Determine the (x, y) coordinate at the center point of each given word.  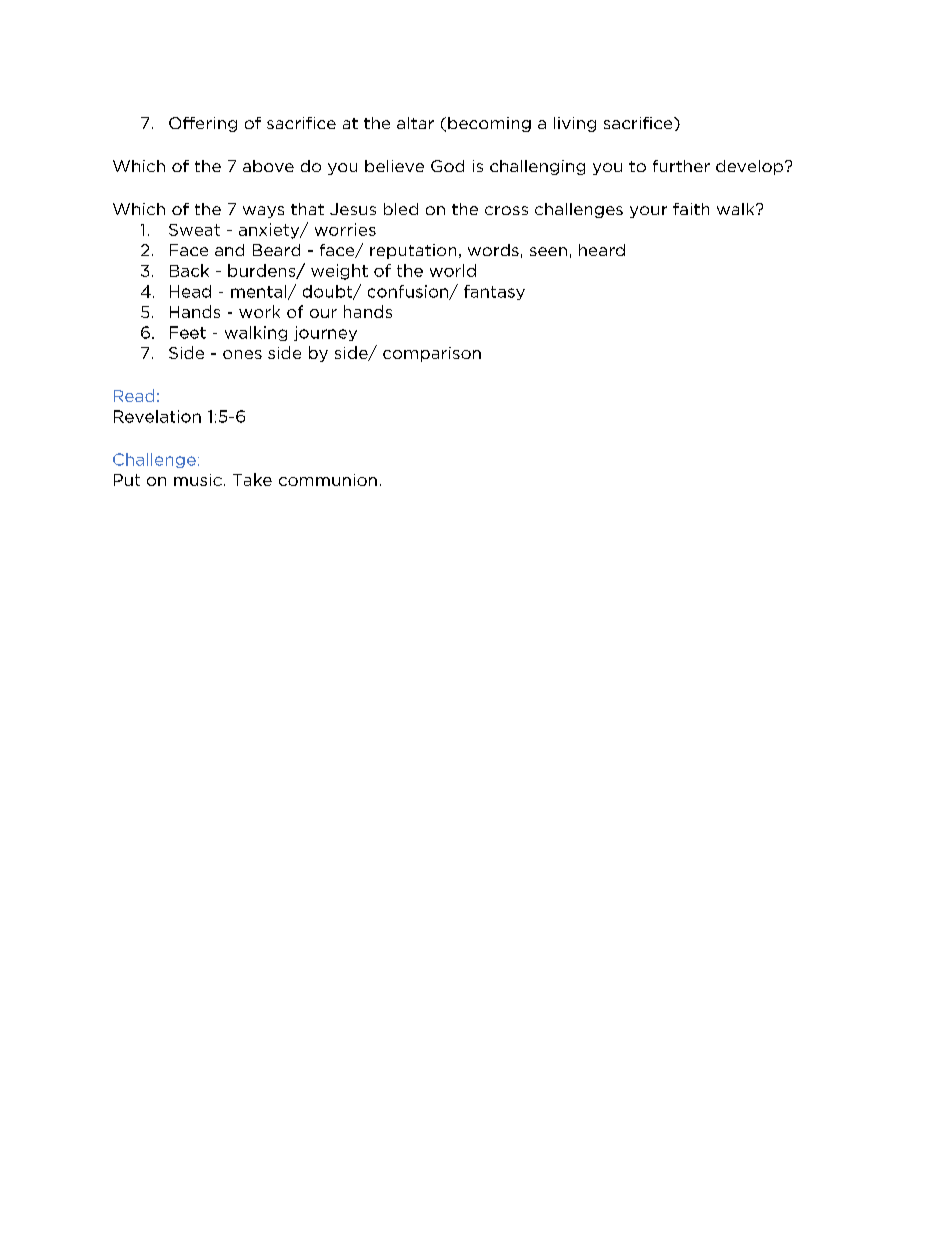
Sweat (194, 230)
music (198, 480)
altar (415, 123)
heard (602, 250)
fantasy (494, 292)
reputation (413, 251)
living (575, 124)
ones (242, 354)
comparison (432, 354)
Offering (203, 124)
